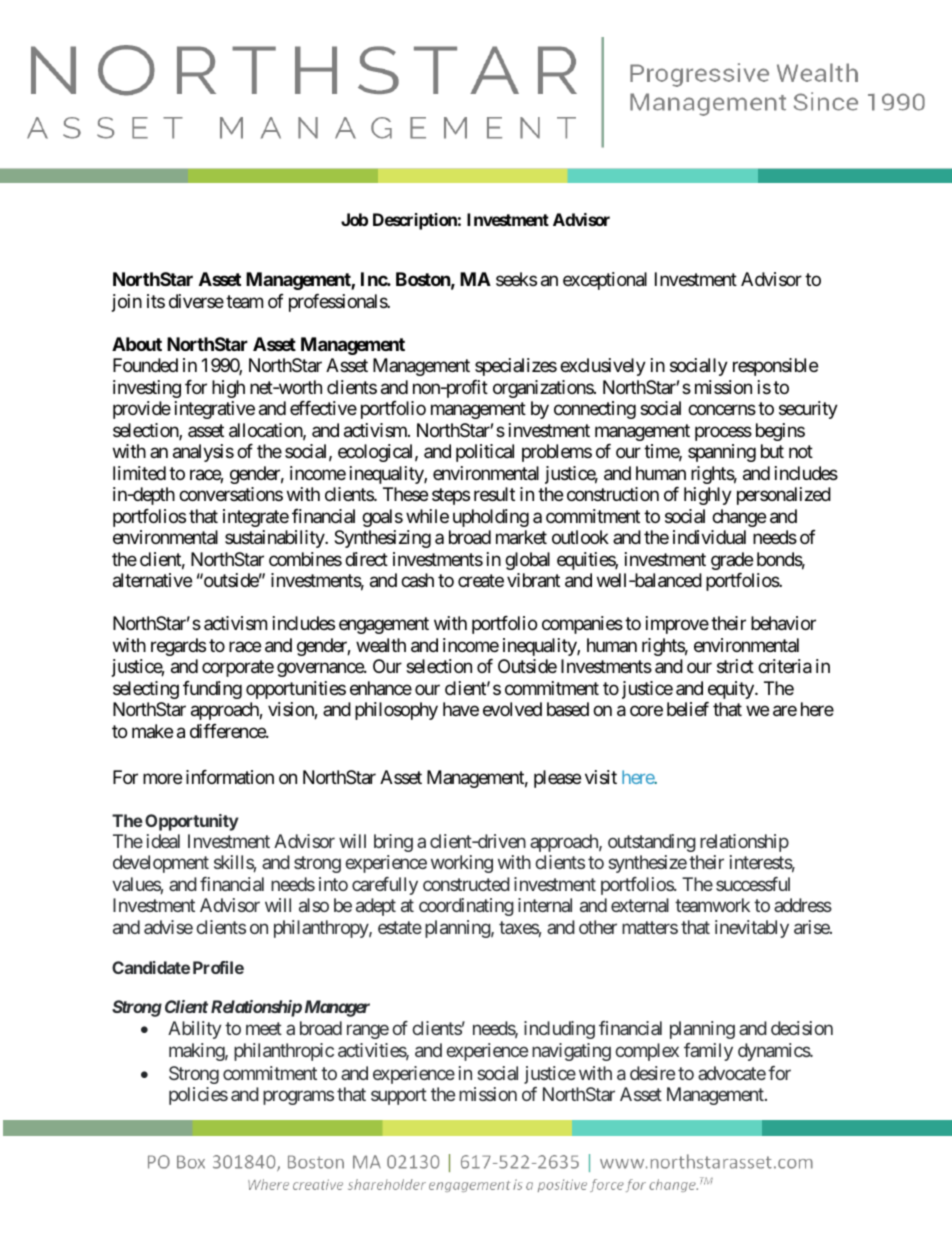  I want to click on successful, so click(753, 884).
